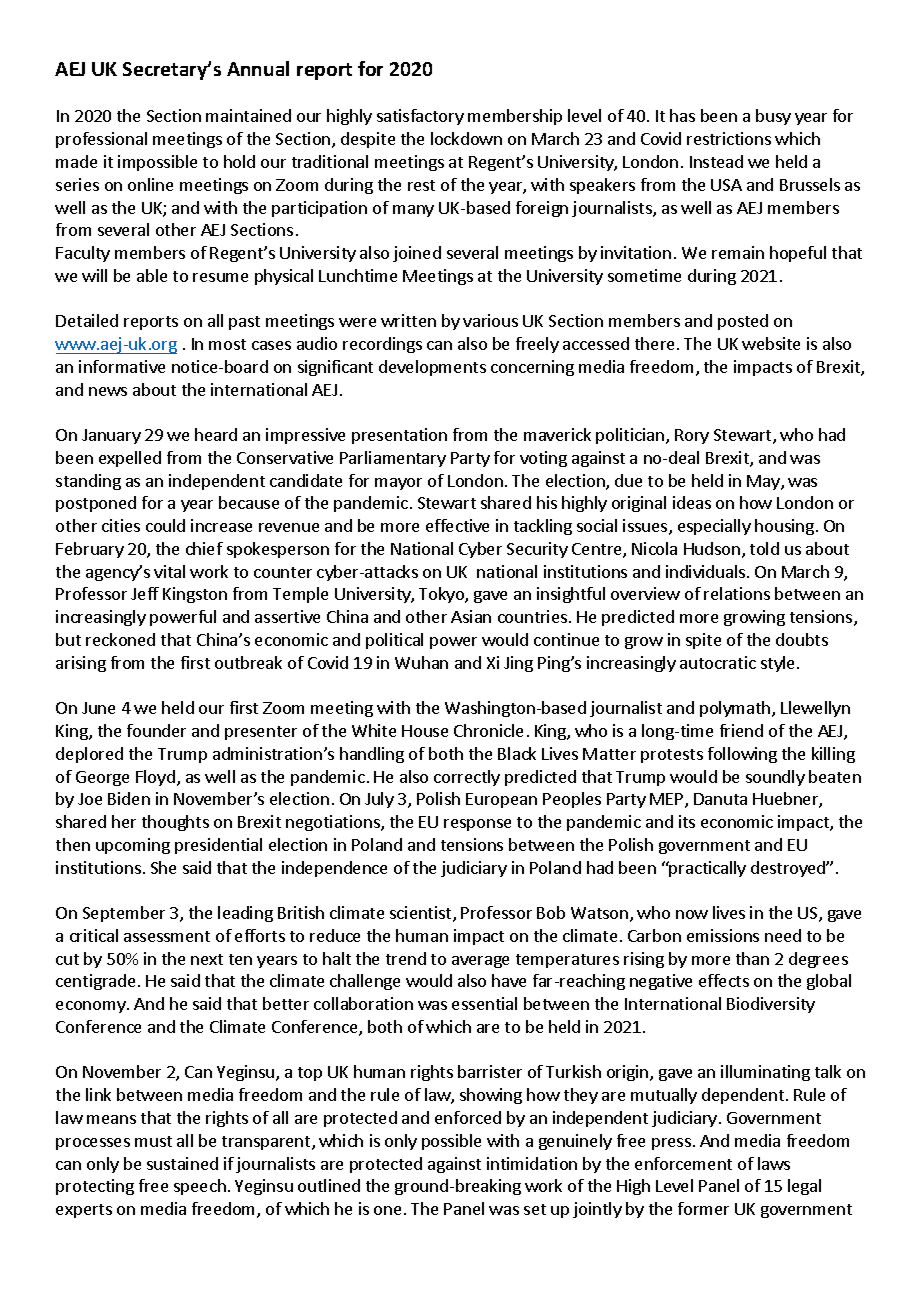 The height and width of the image is (1308, 924). What do you see at coordinates (182, 1163) in the image?
I see `sustained` at bounding box center [182, 1163].
